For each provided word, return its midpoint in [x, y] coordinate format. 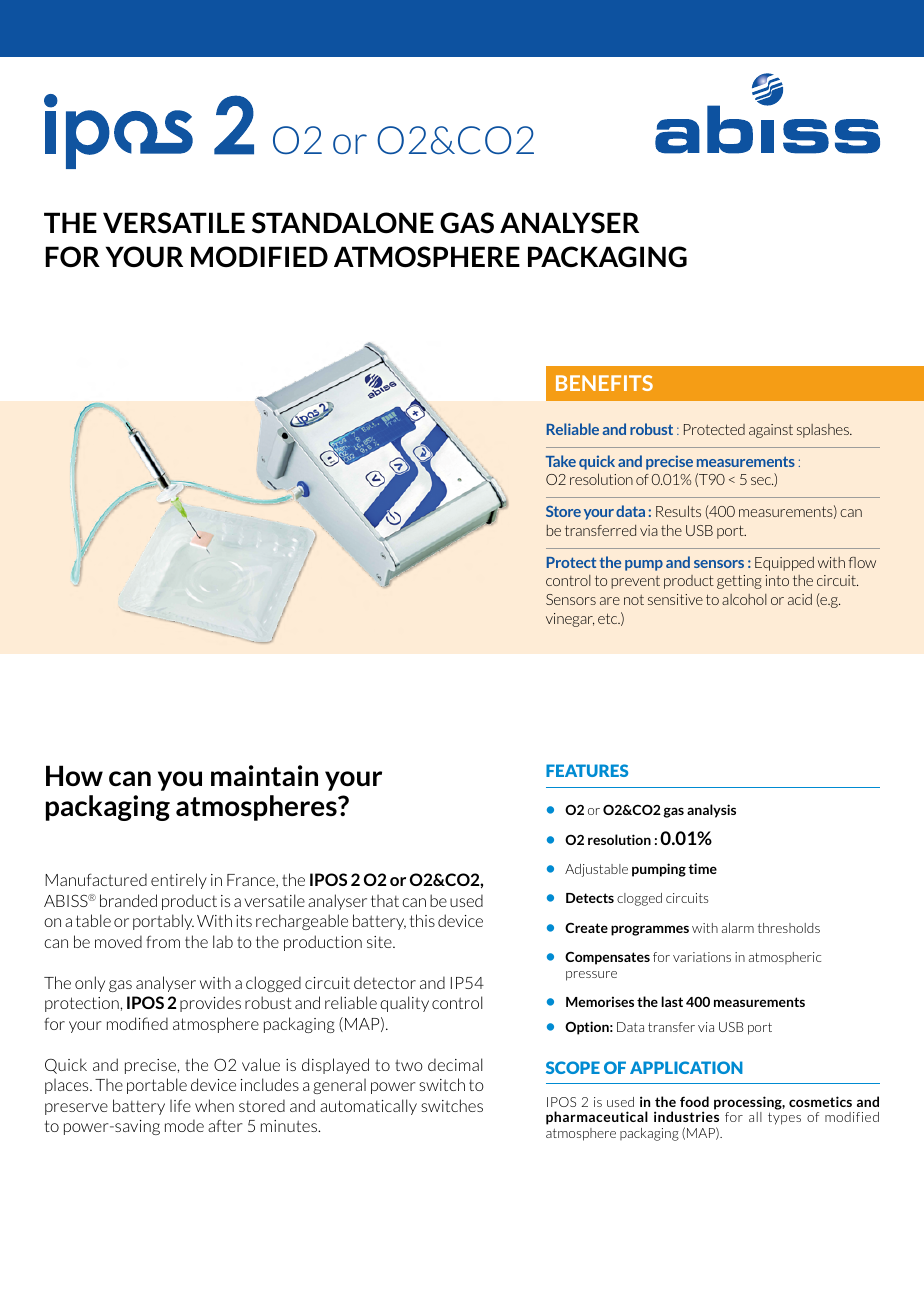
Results [678, 511]
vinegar [570, 620]
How [74, 775]
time [702, 868]
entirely [179, 881]
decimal [455, 1064]
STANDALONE [343, 223]
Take [561, 461]
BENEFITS [604, 383]
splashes [824, 431]
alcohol [744, 599]
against [771, 431]
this [422, 920]
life [180, 1105]
